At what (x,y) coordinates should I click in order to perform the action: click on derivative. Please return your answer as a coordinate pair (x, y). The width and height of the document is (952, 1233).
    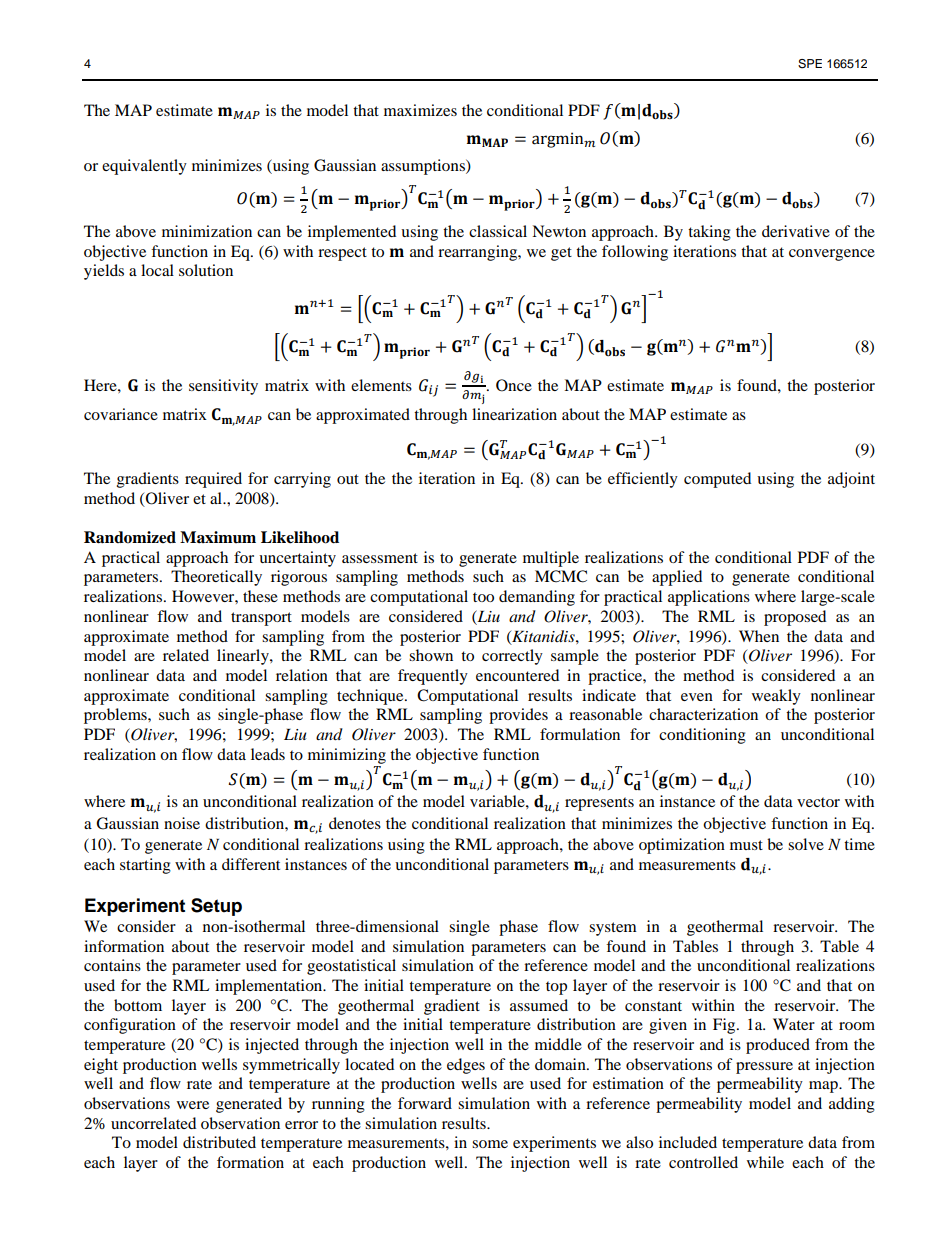
    Looking at the image, I should click on (796, 231).
